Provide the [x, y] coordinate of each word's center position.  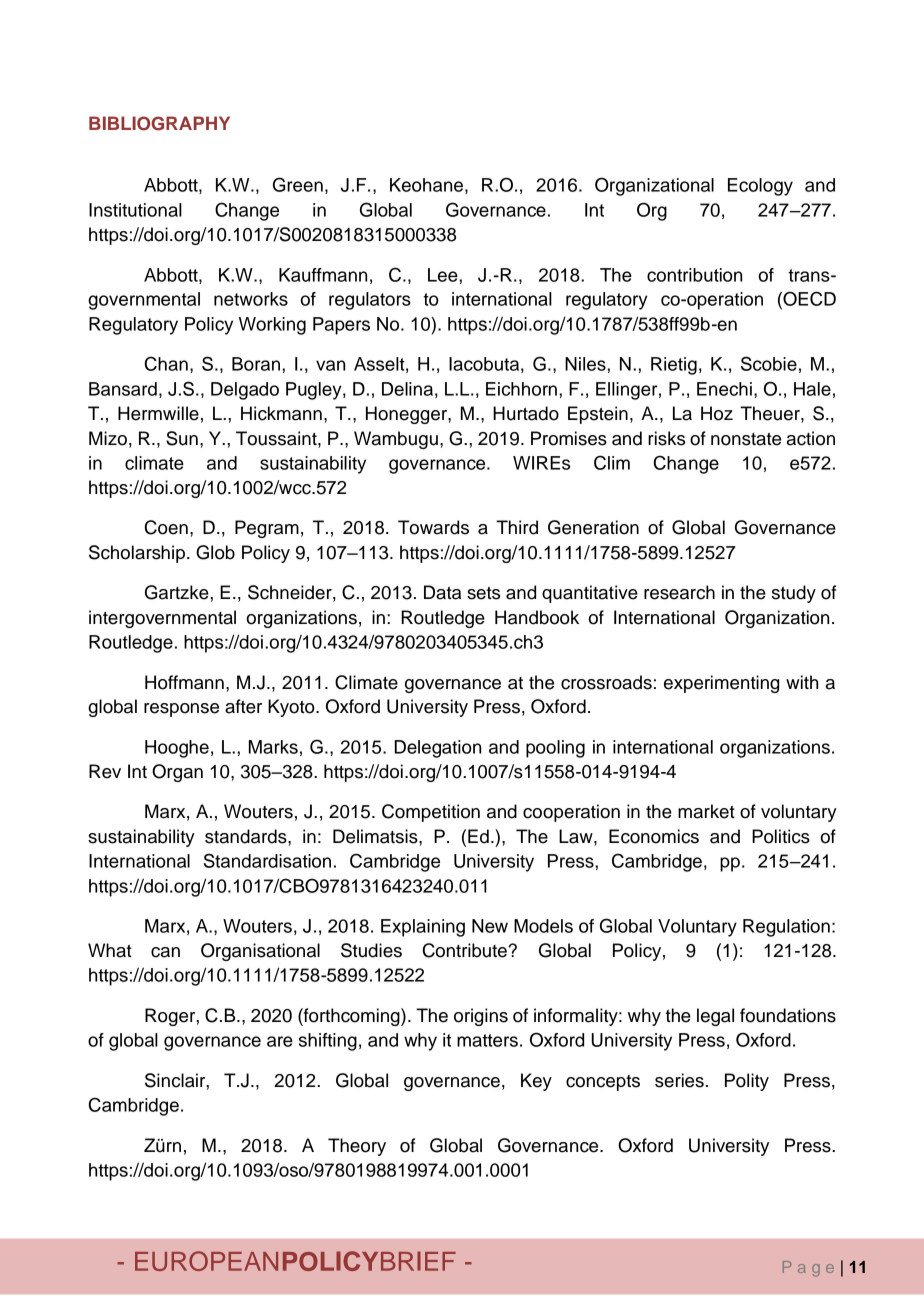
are [280, 1041]
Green [298, 184]
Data [442, 592]
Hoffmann [184, 682]
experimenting [721, 684]
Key [536, 1082]
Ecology [760, 187]
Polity [747, 1082]
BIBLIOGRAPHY [159, 123]
